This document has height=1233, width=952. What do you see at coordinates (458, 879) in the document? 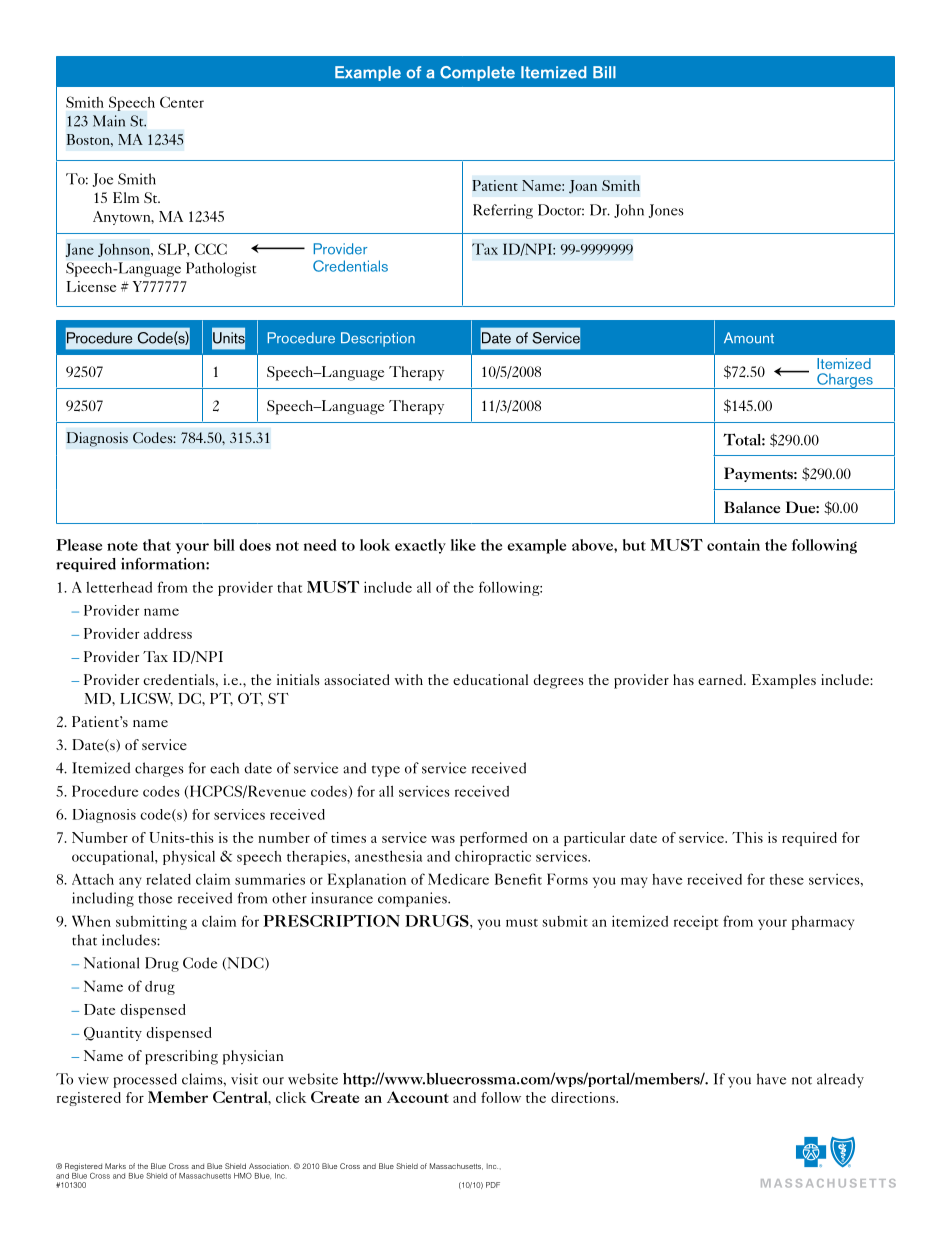
I see `Medicare` at bounding box center [458, 879].
